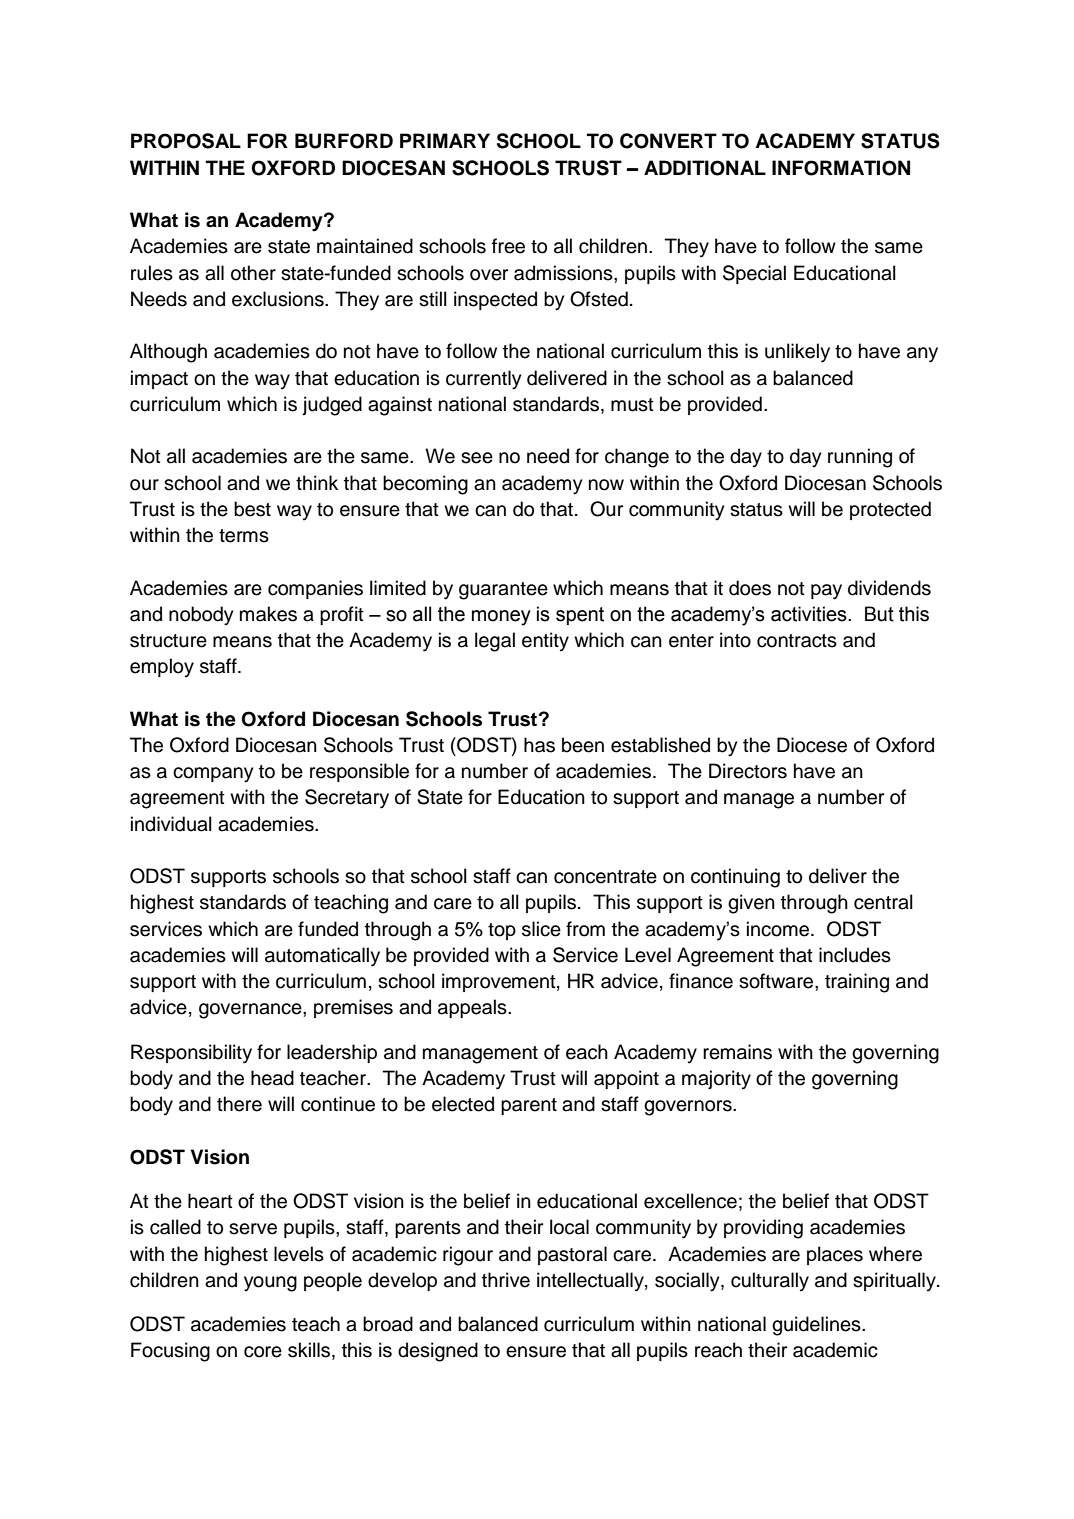 This document has height=1519, width=1074. Describe the element at coordinates (539, 745) in the document. I see `has` at that location.
